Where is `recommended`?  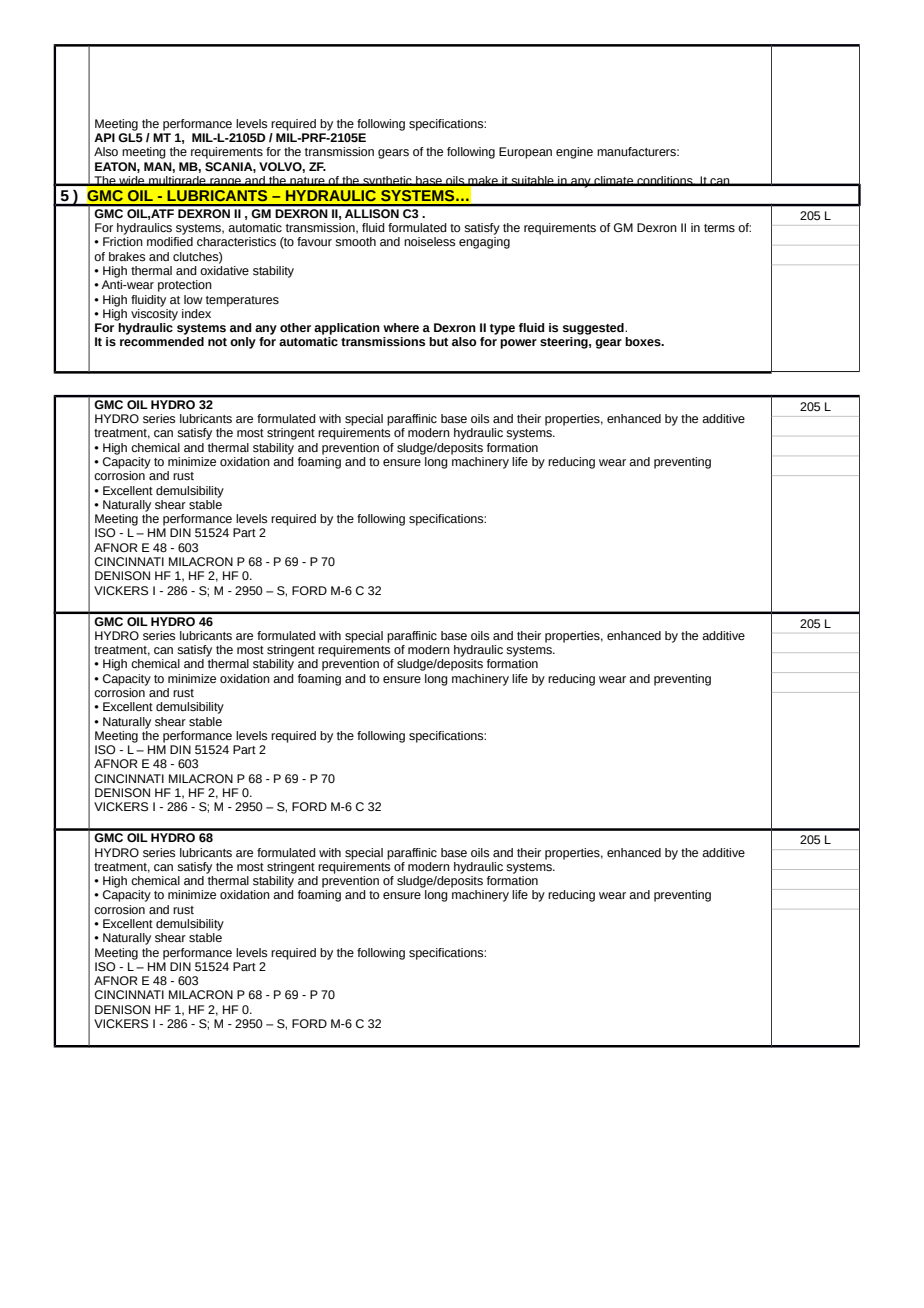 recommended is located at coordinates (162, 341).
